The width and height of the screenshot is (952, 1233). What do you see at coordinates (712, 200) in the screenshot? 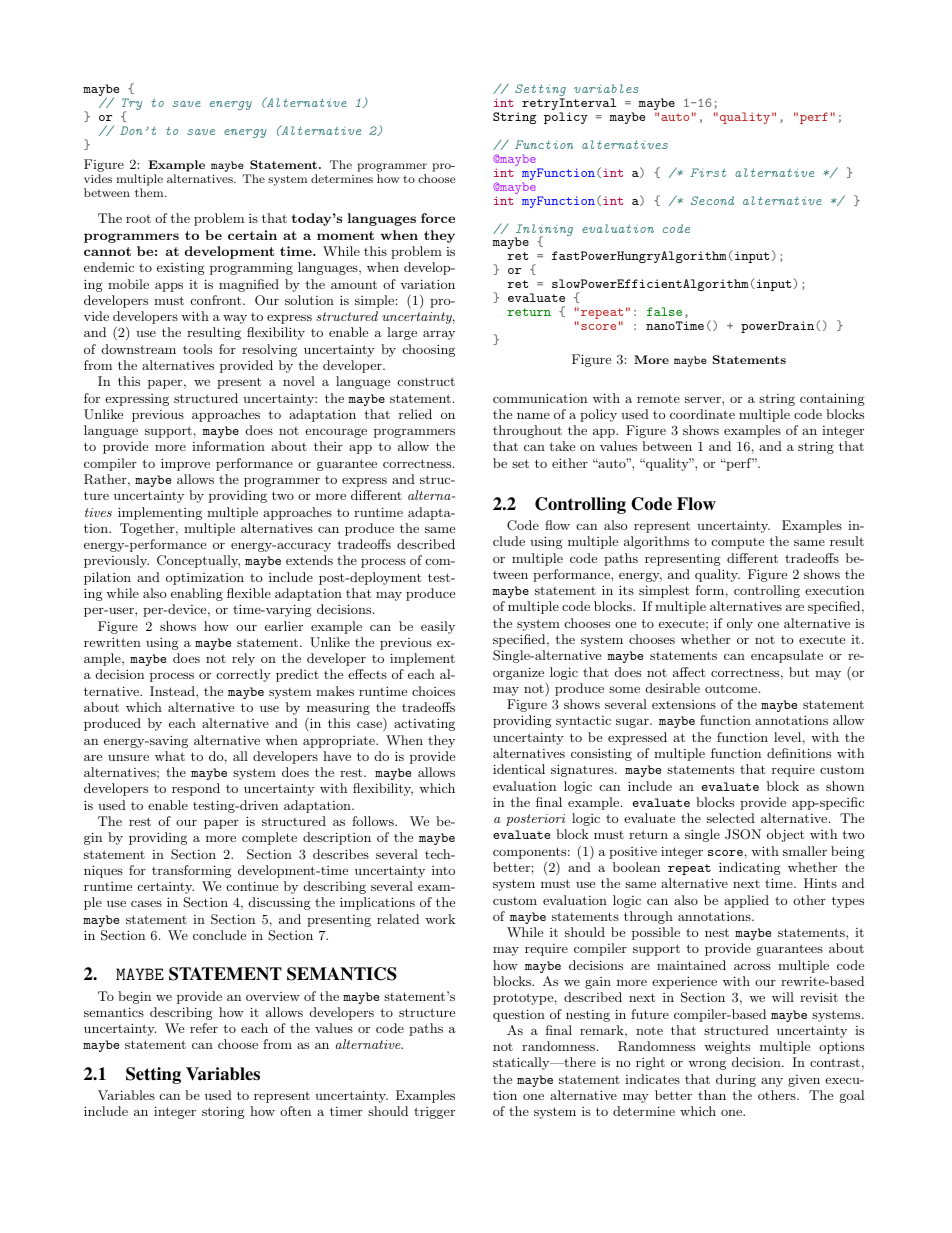
I see `Second` at bounding box center [712, 200].
